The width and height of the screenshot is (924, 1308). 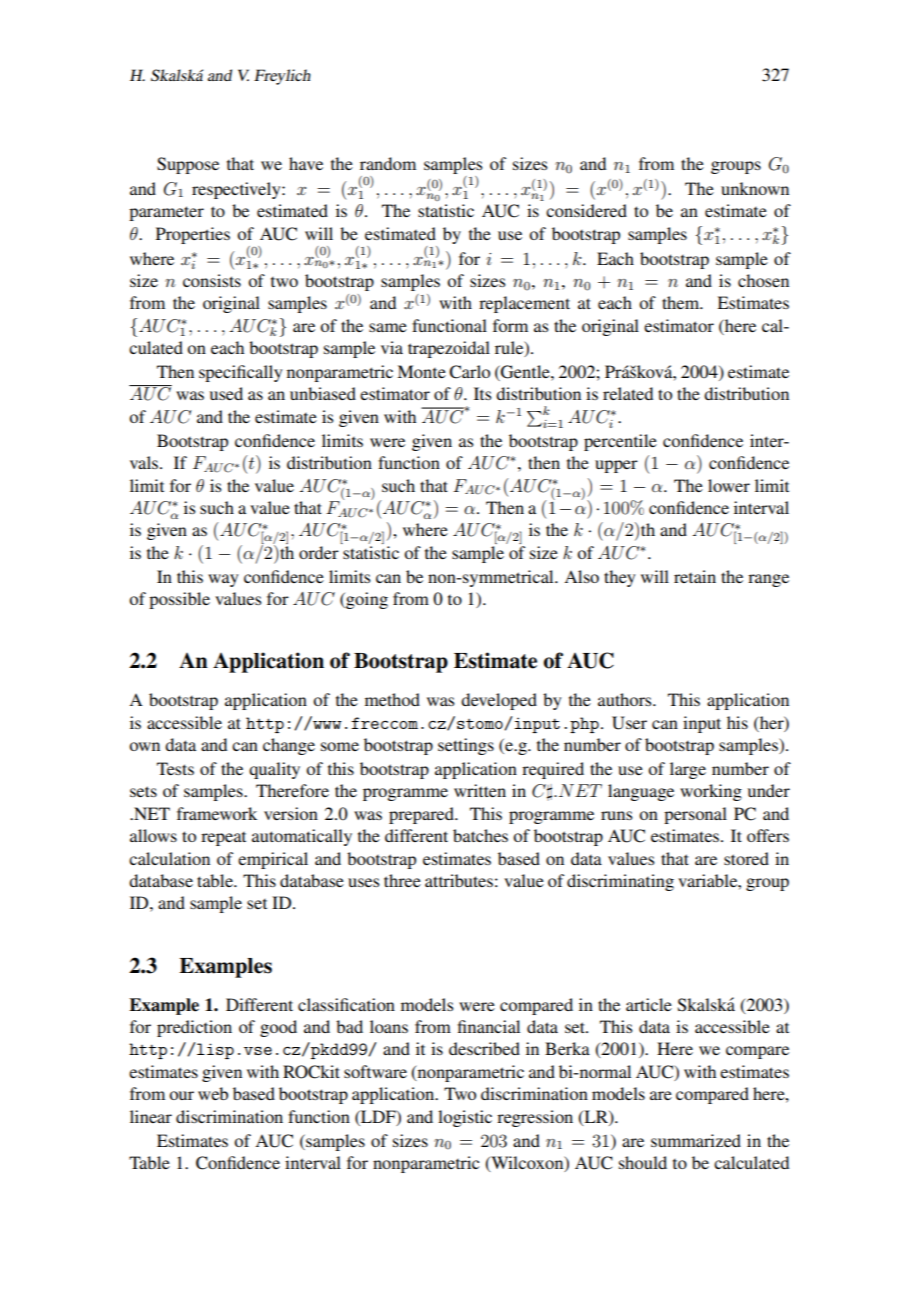 What do you see at coordinates (223, 580) in the screenshot?
I see `way` at bounding box center [223, 580].
